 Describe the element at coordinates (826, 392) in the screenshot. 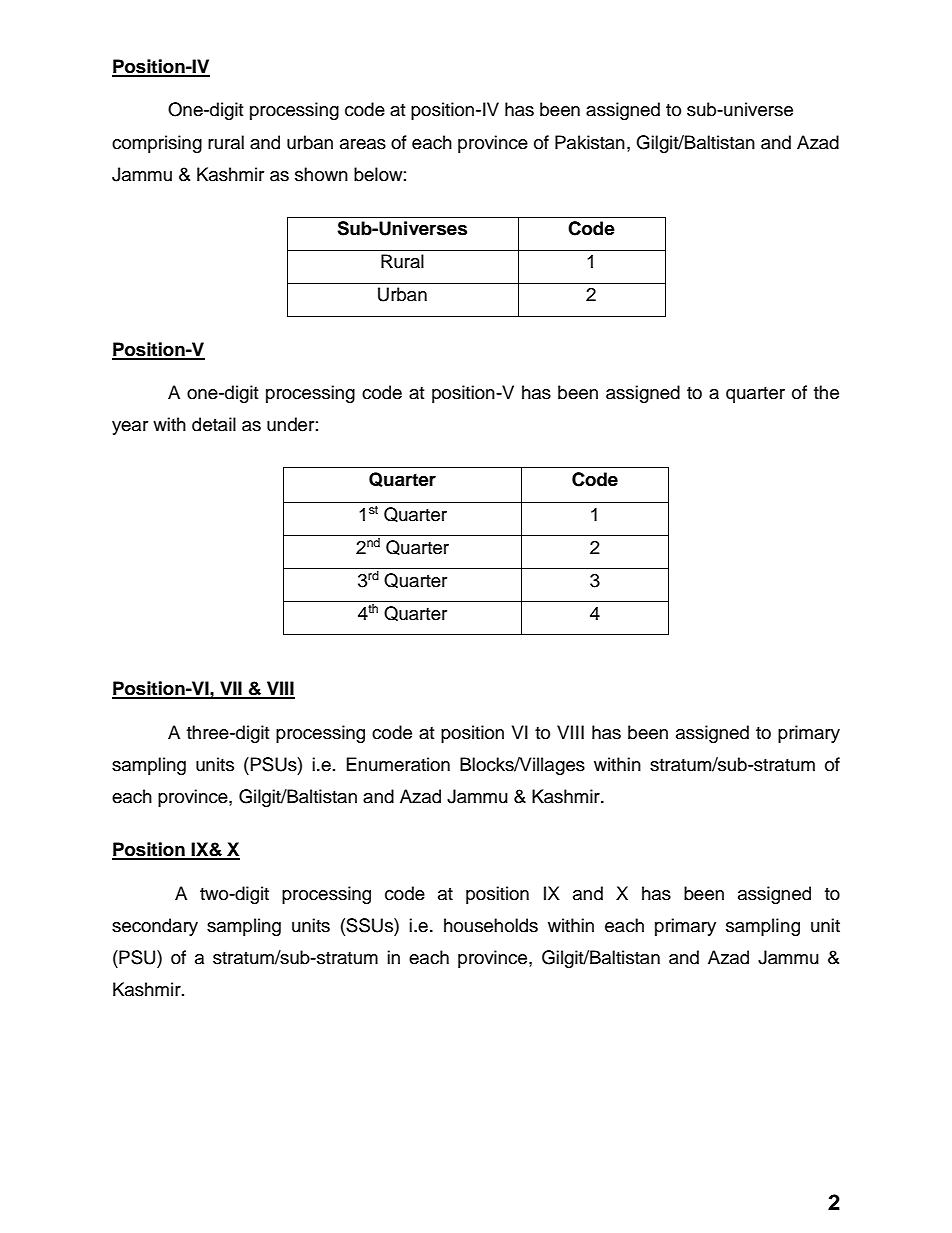

I see `the` at that location.
